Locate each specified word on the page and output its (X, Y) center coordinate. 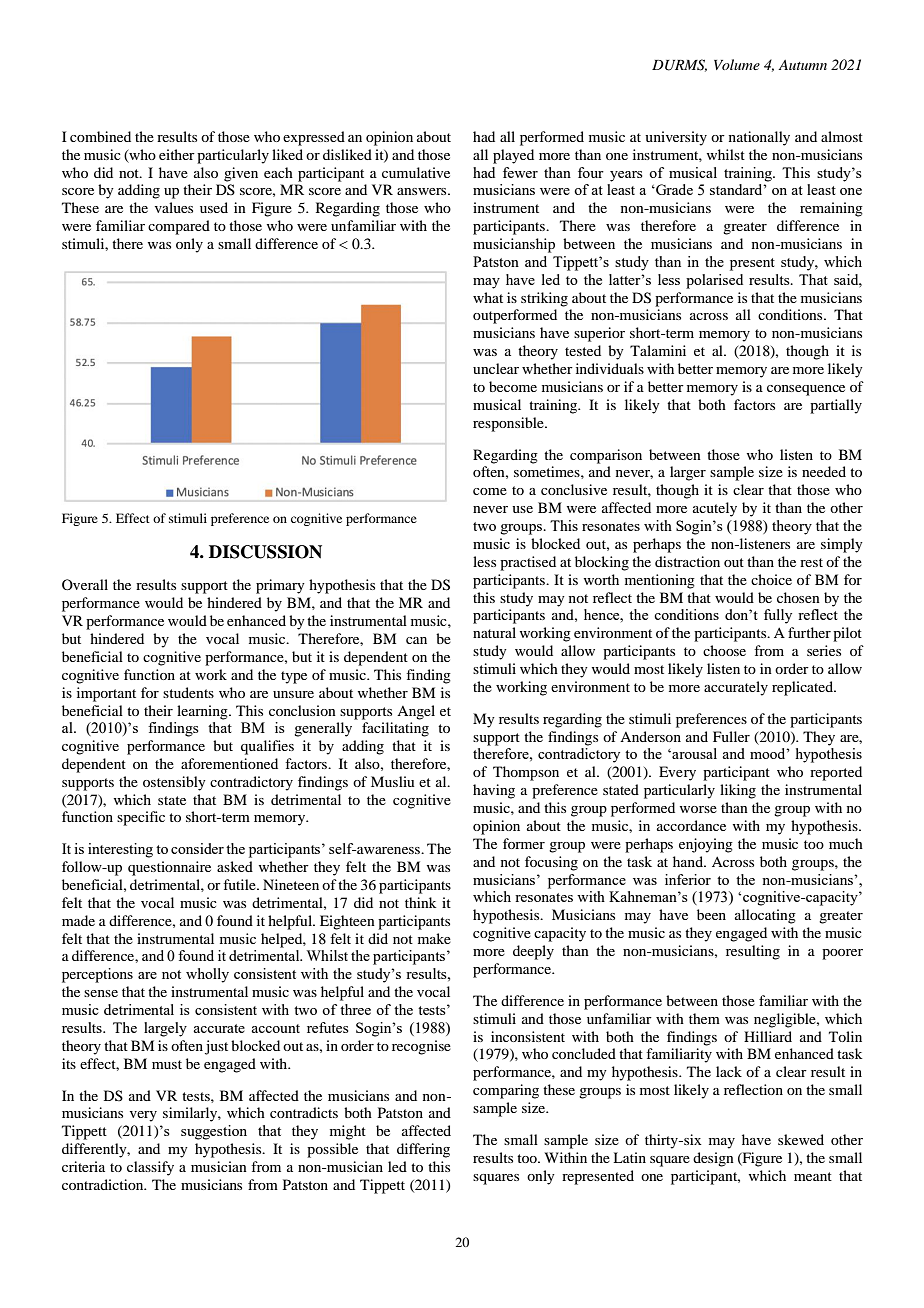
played (513, 156)
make (434, 938)
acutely (715, 509)
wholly (207, 975)
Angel (416, 712)
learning (203, 712)
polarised (714, 281)
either (177, 154)
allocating (765, 916)
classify (150, 1168)
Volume (737, 64)
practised (528, 563)
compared (179, 227)
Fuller (731, 736)
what (488, 297)
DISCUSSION (265, 552)
